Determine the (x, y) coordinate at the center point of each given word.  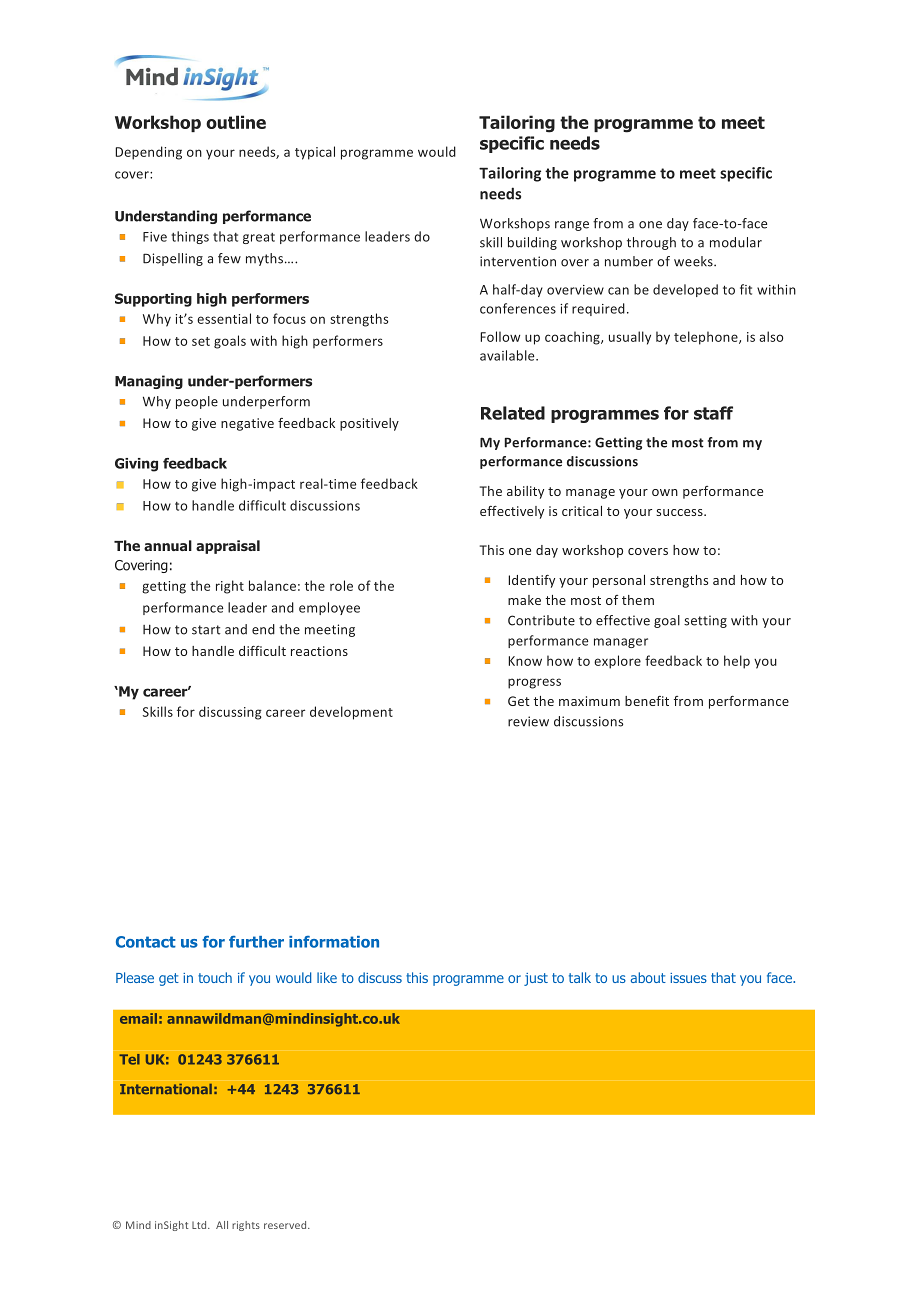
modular (736, 242)
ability (525, 492)
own (665, 492)
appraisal (228, 547)
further (256, 942)
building (532, 243)
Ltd (200, 1225)
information (334, 942)
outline (236, 122)
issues (688, 978)
